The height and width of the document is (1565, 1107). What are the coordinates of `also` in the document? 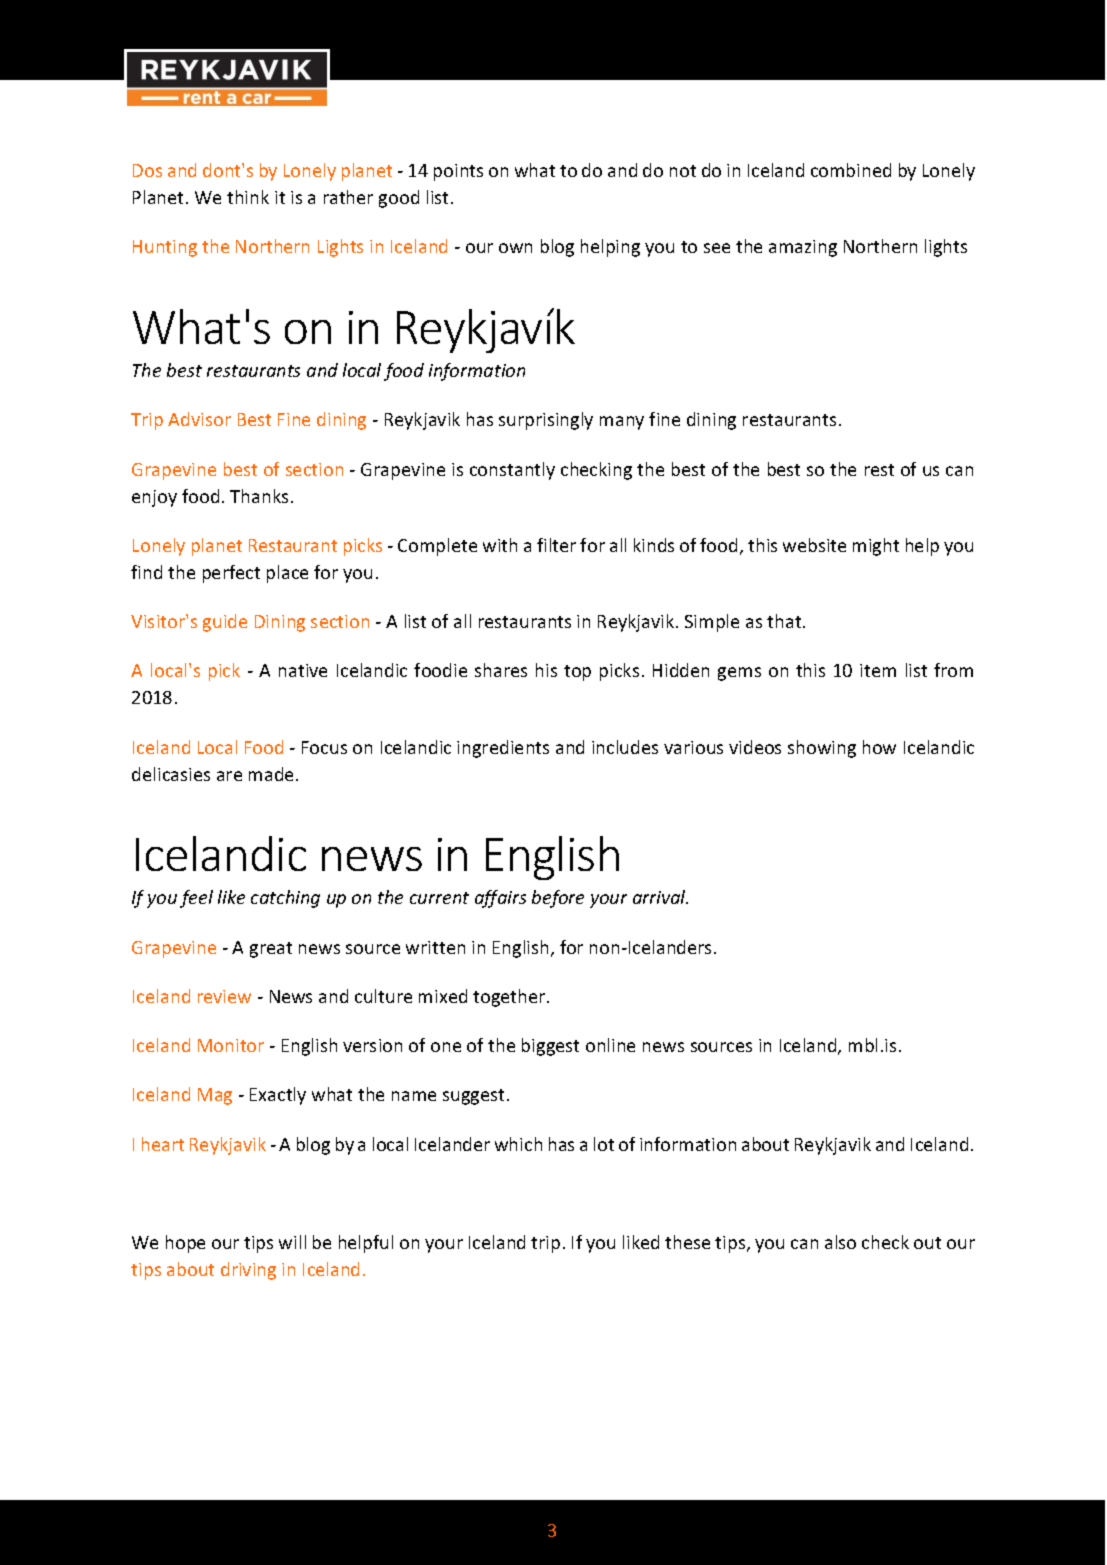 It's located at (840, 1242).
